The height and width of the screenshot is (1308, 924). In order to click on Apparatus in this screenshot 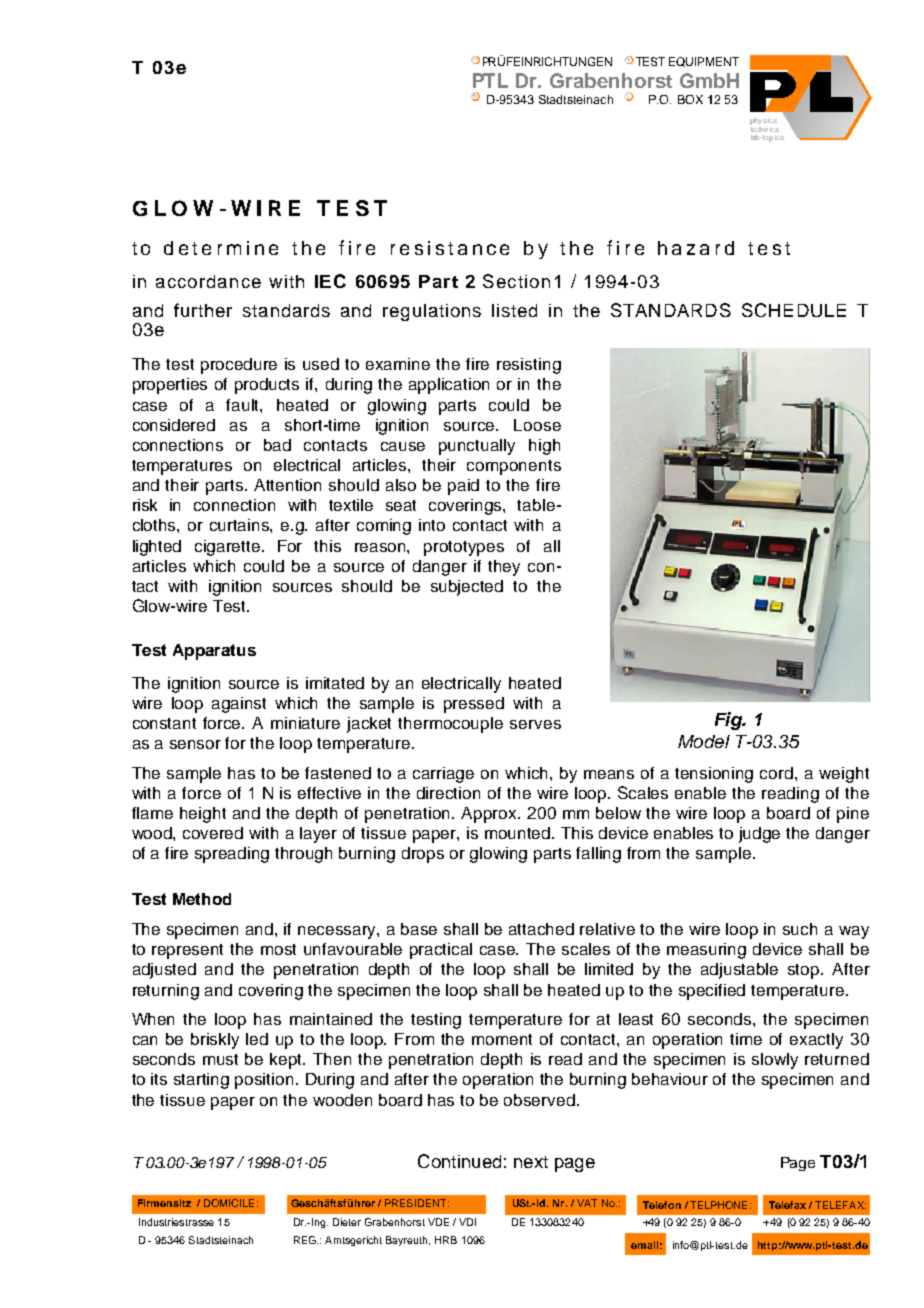, I will do `click(214, 652)`.
